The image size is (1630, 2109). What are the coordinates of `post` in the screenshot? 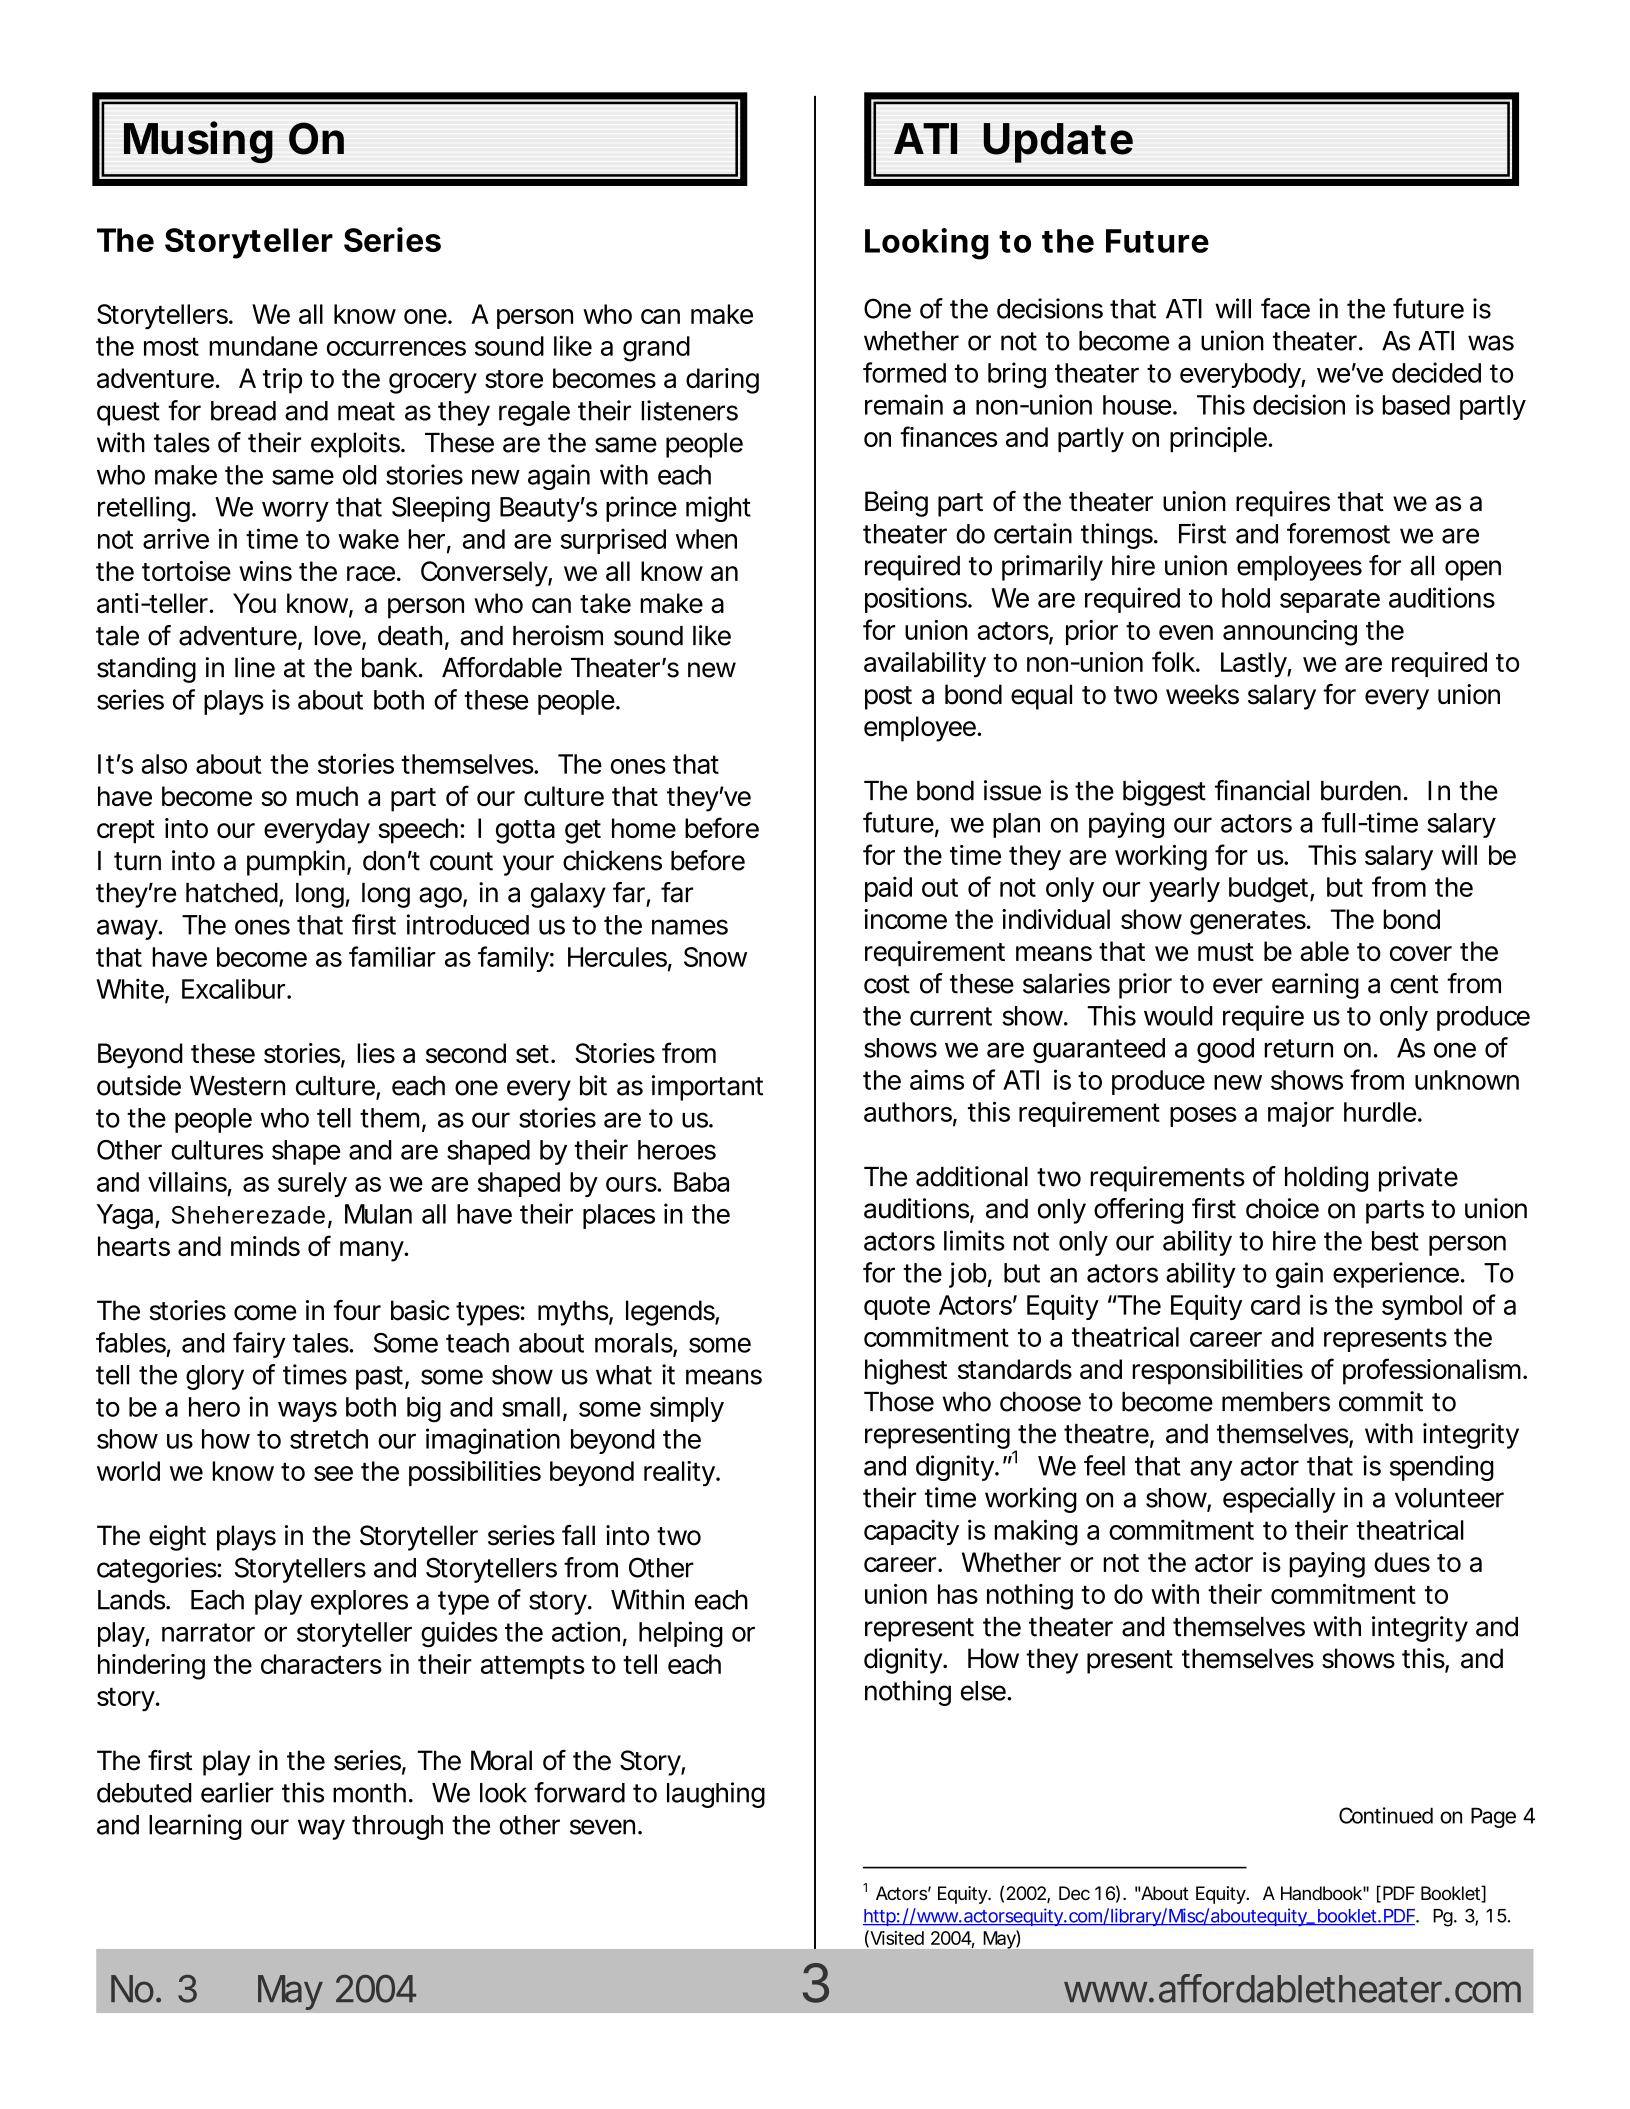 It's located at (888, 698).
